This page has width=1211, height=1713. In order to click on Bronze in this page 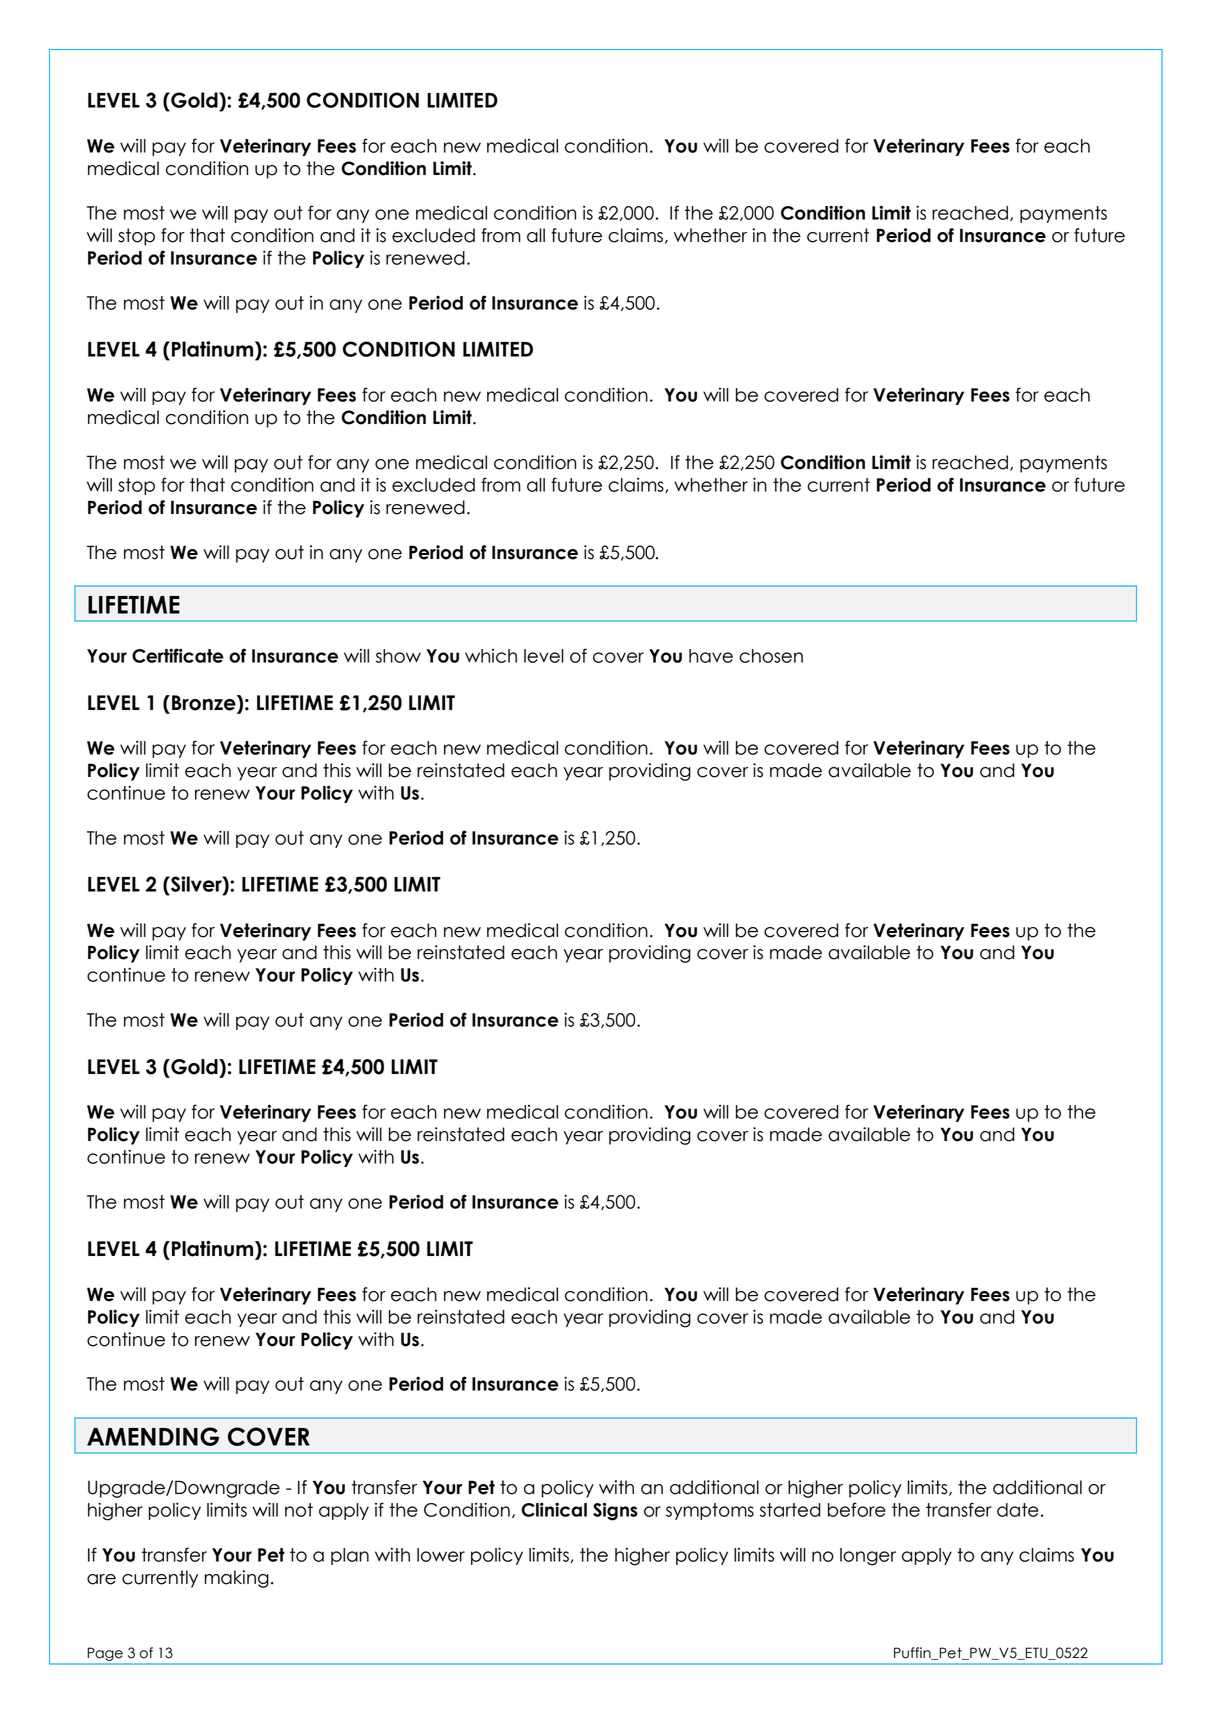, I will do `click(205, 703)`.
